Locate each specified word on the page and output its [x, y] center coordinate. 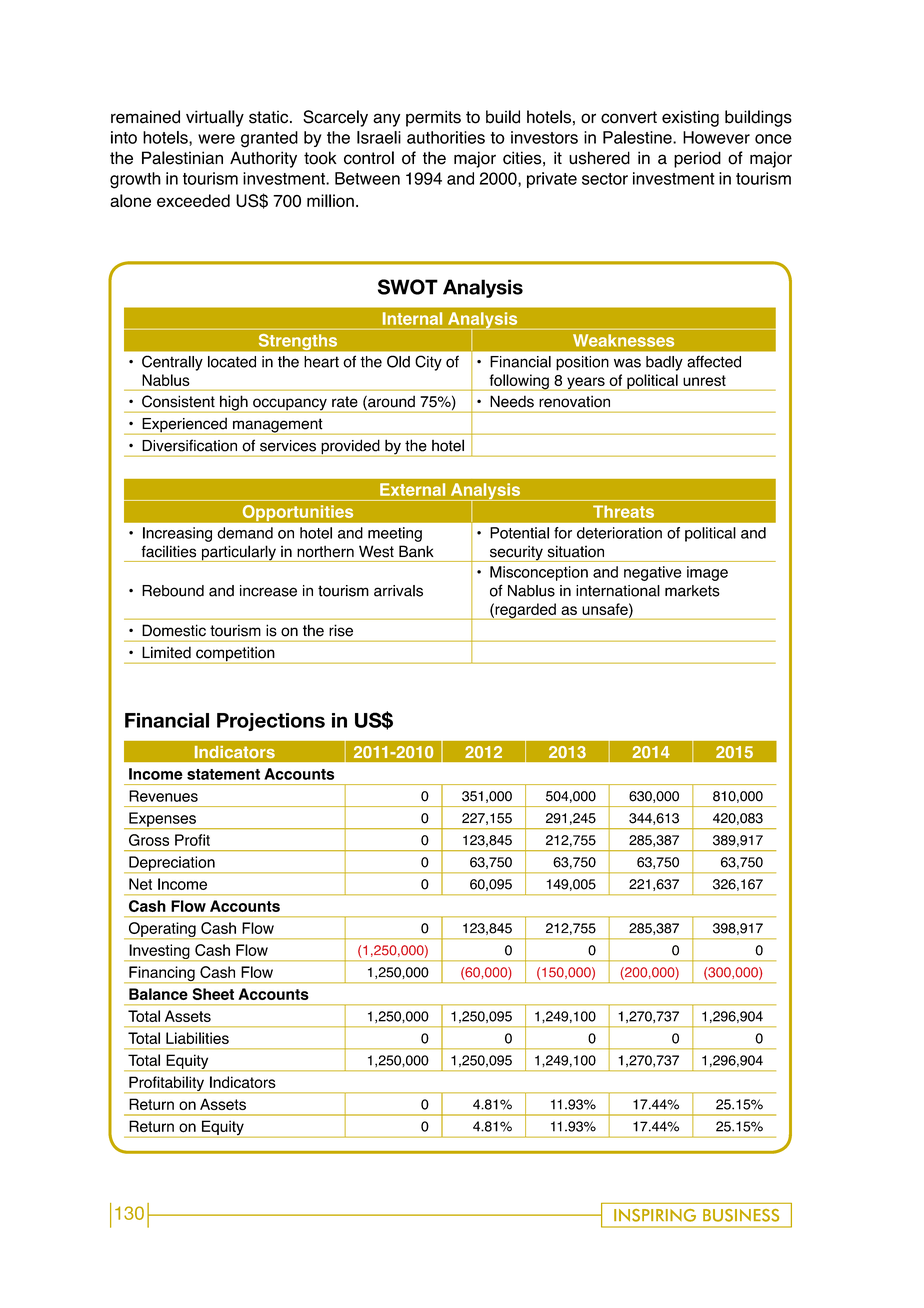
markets [692, 591]
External [412, 489]
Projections [271, 722]
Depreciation [172, 864]
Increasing [177, 534]
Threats [623, 511]
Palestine [638, 137]
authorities [446, 137]
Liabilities [197, 1038]
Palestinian [182, 158]
